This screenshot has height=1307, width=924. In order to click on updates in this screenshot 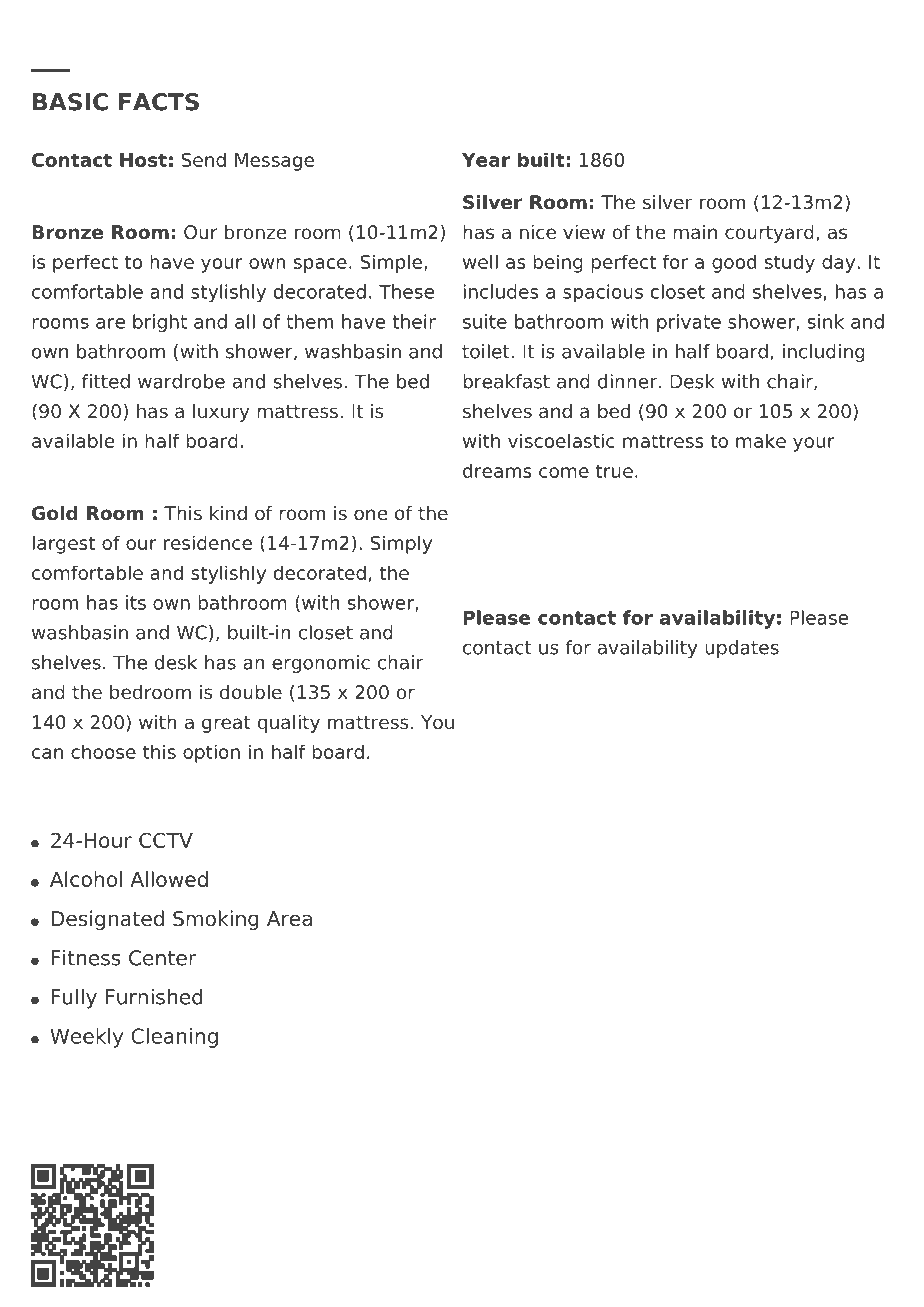, I will do `click(742, 649)`.
